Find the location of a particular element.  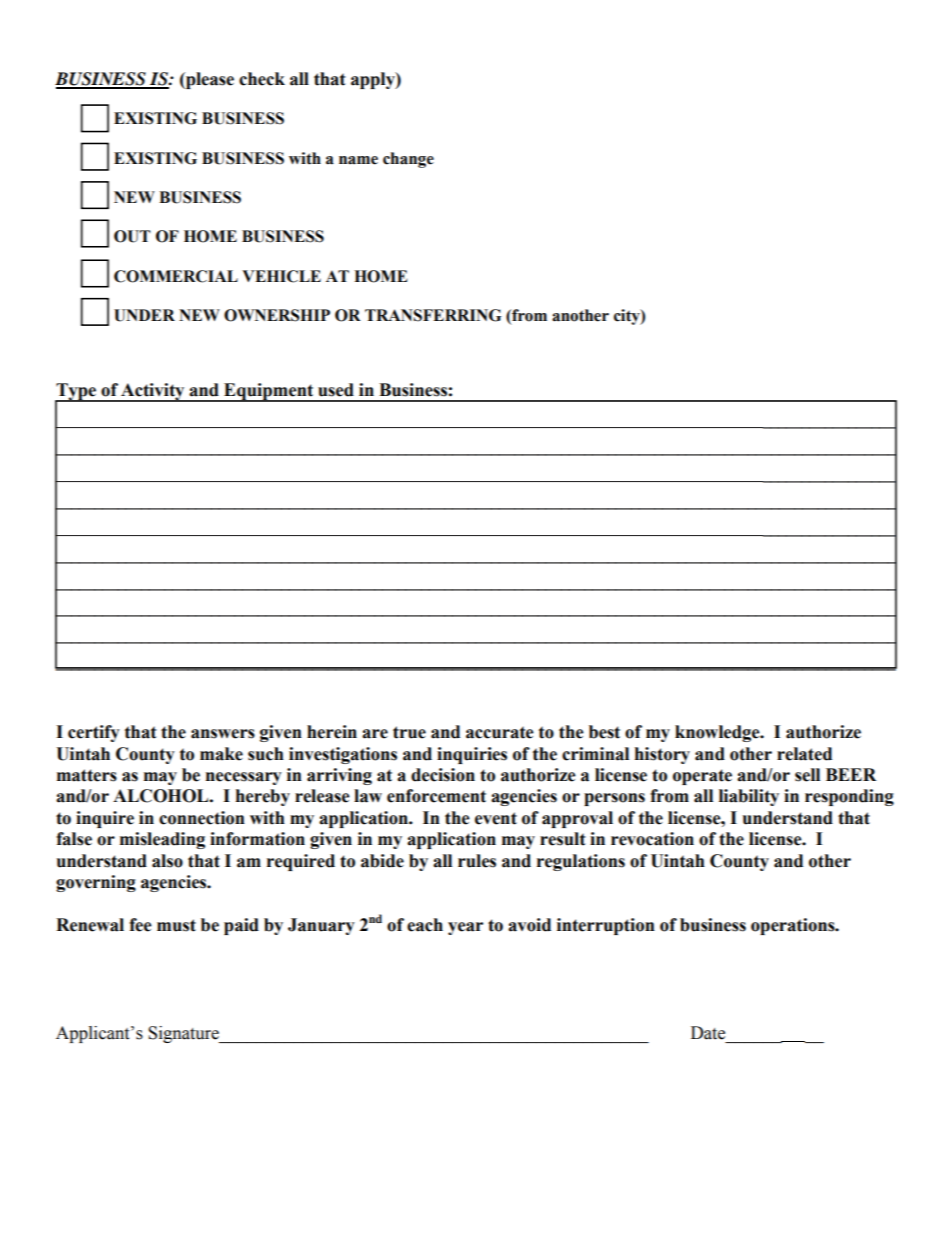

Equipment is located at coordinates (269, 392).
